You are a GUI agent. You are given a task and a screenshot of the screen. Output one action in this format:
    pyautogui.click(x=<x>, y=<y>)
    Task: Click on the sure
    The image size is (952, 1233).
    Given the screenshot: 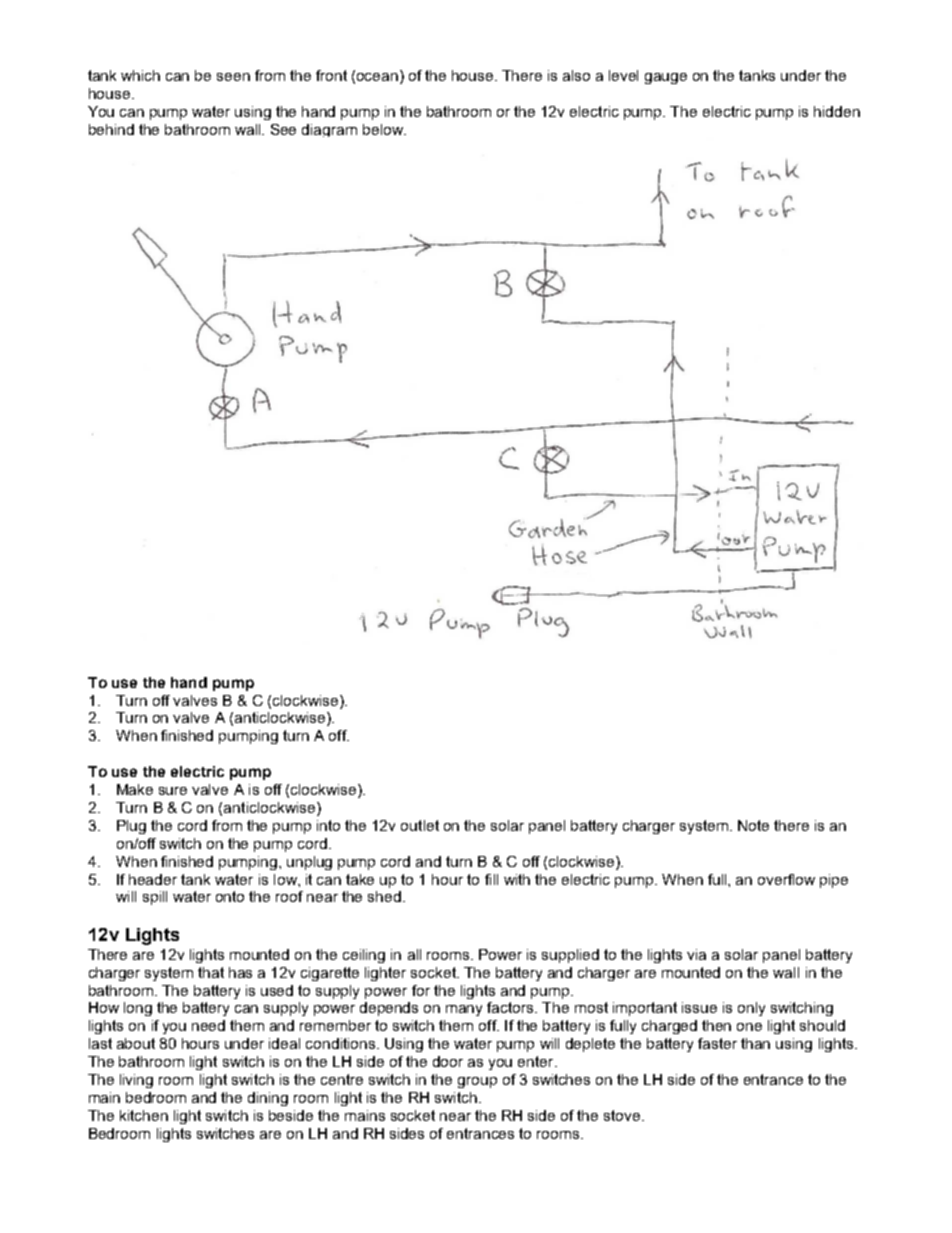 What is the action you would take?
    pyautogui.click(x=173, y=791)
